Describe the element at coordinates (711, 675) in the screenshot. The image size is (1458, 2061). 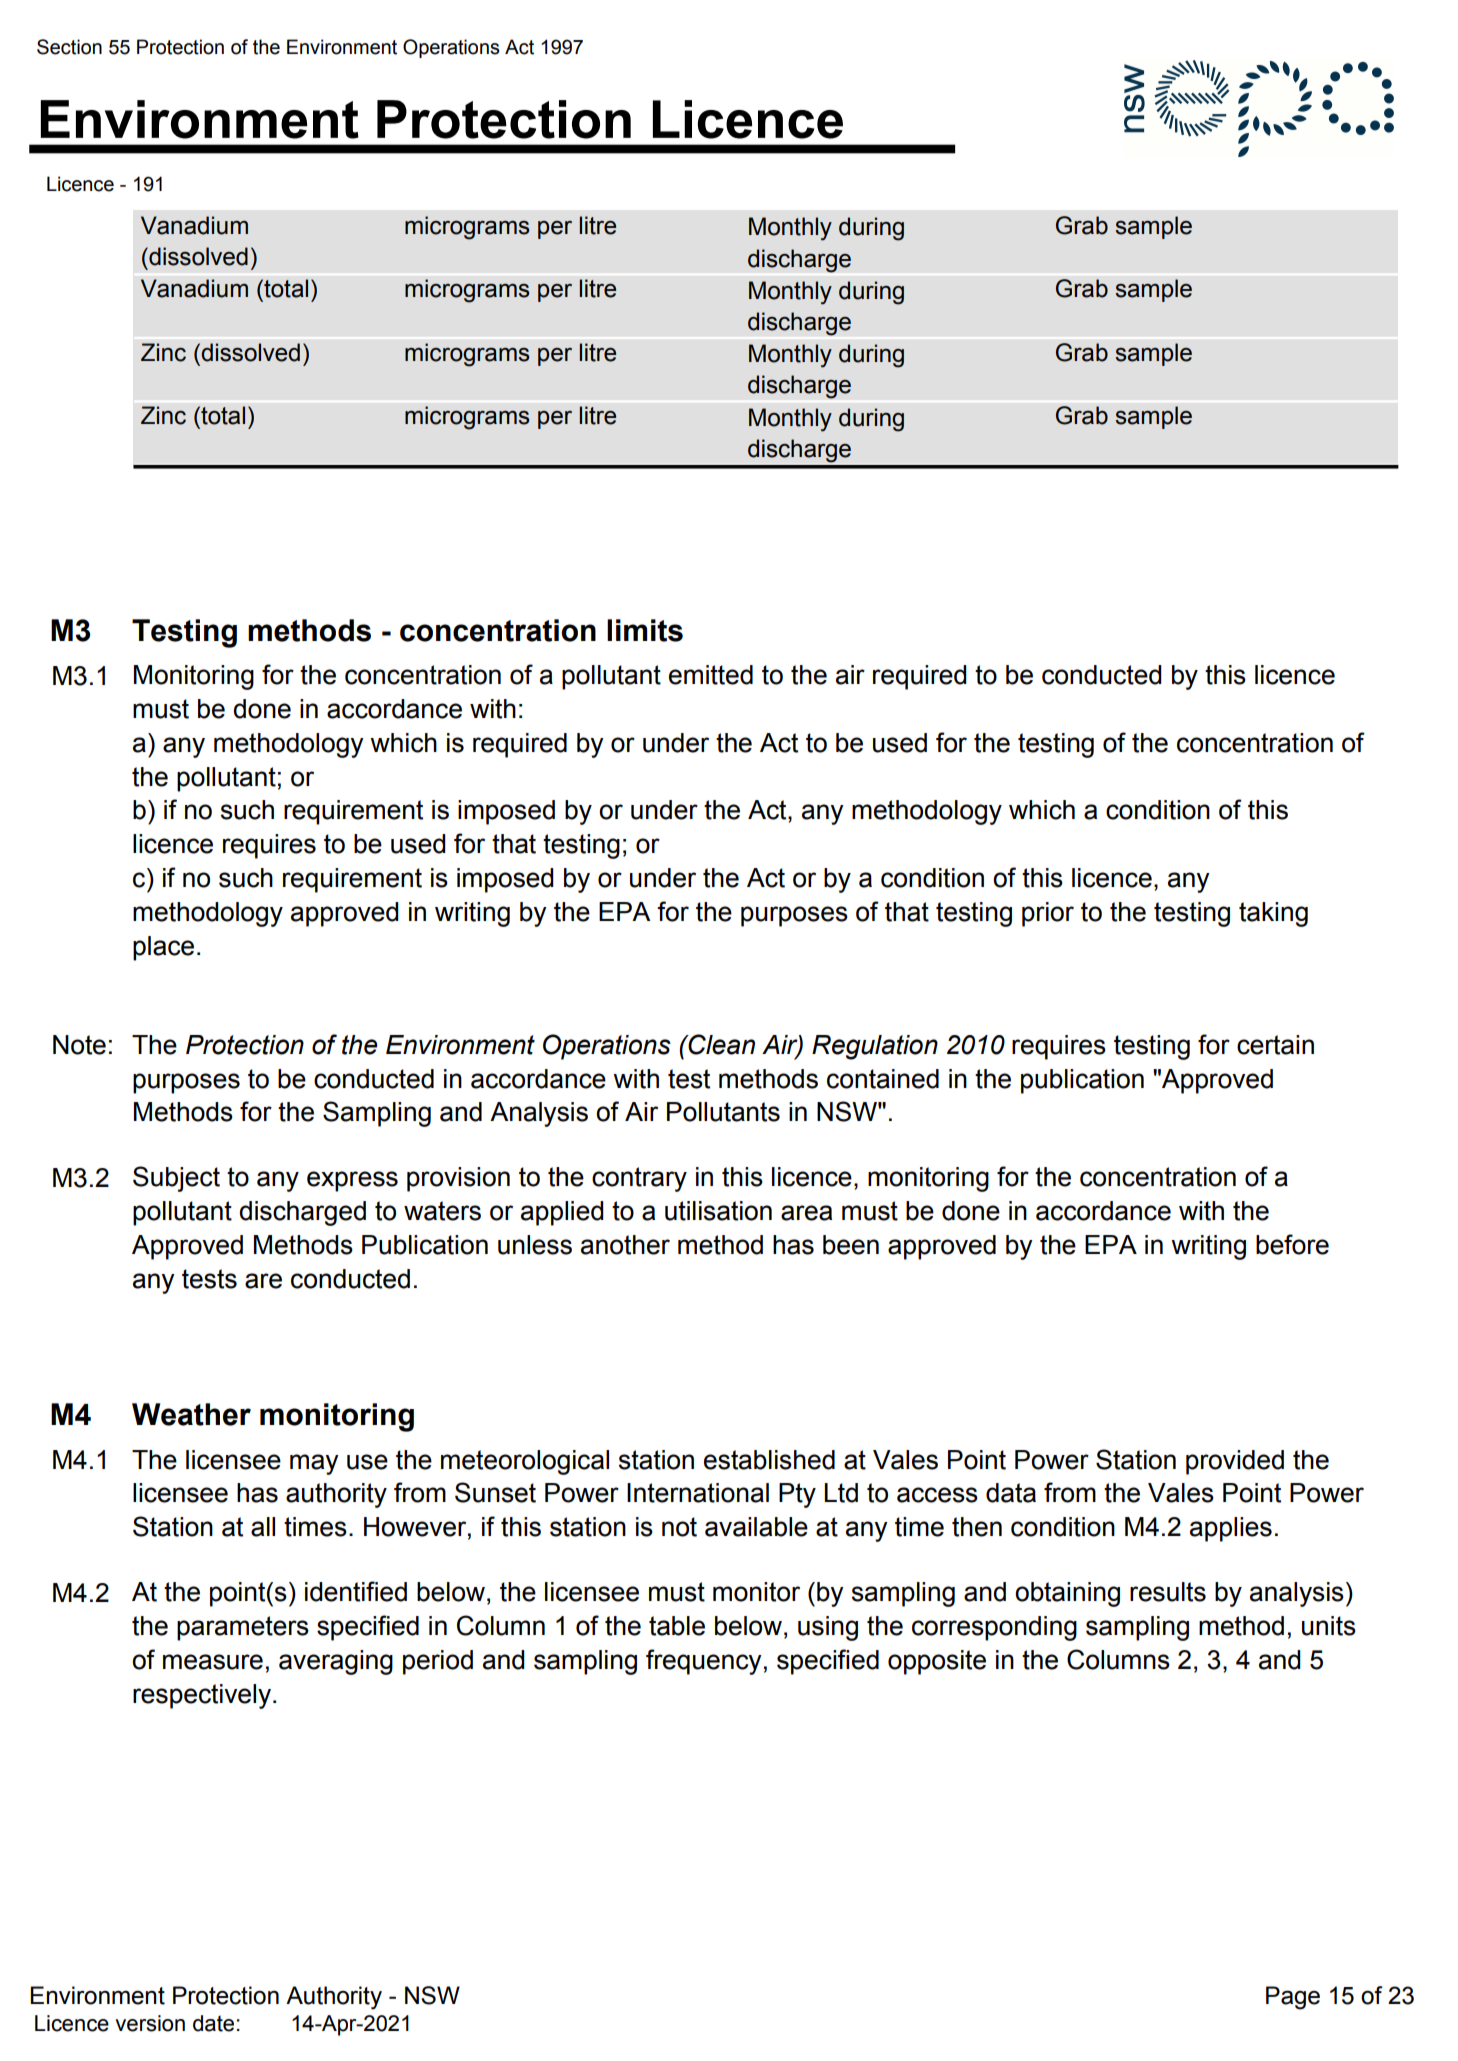
I see `emitted` at that location.
